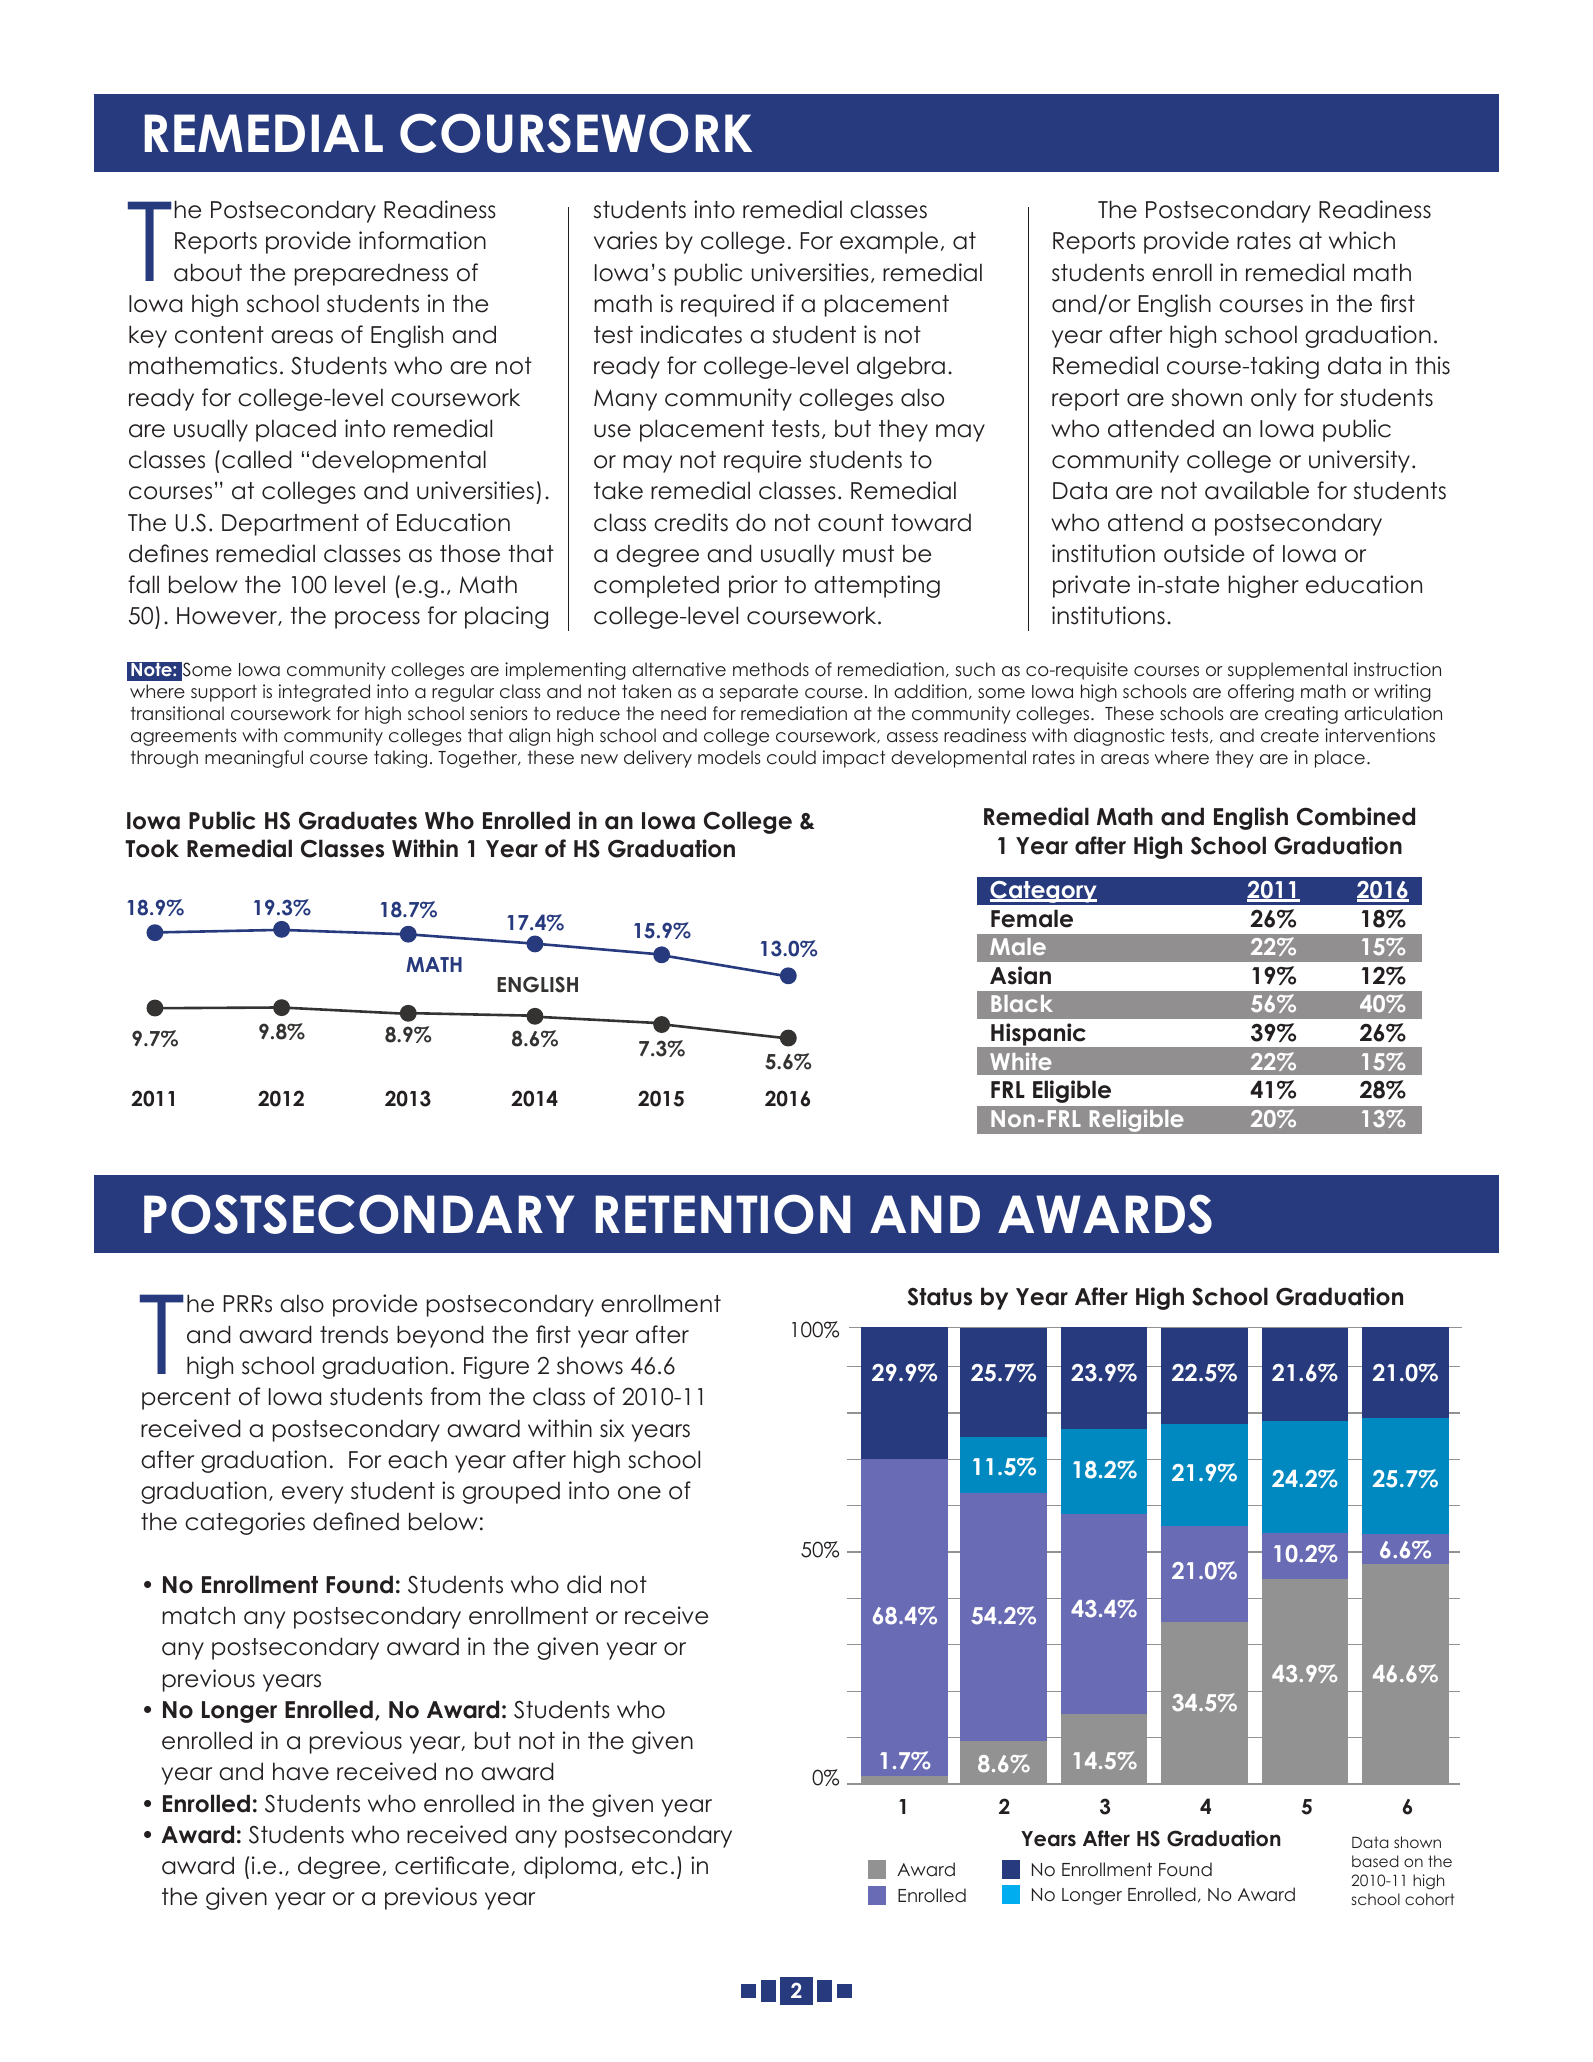  Describe the element at coordinates (1021, 1061) in the page. I see `White` at that location.
